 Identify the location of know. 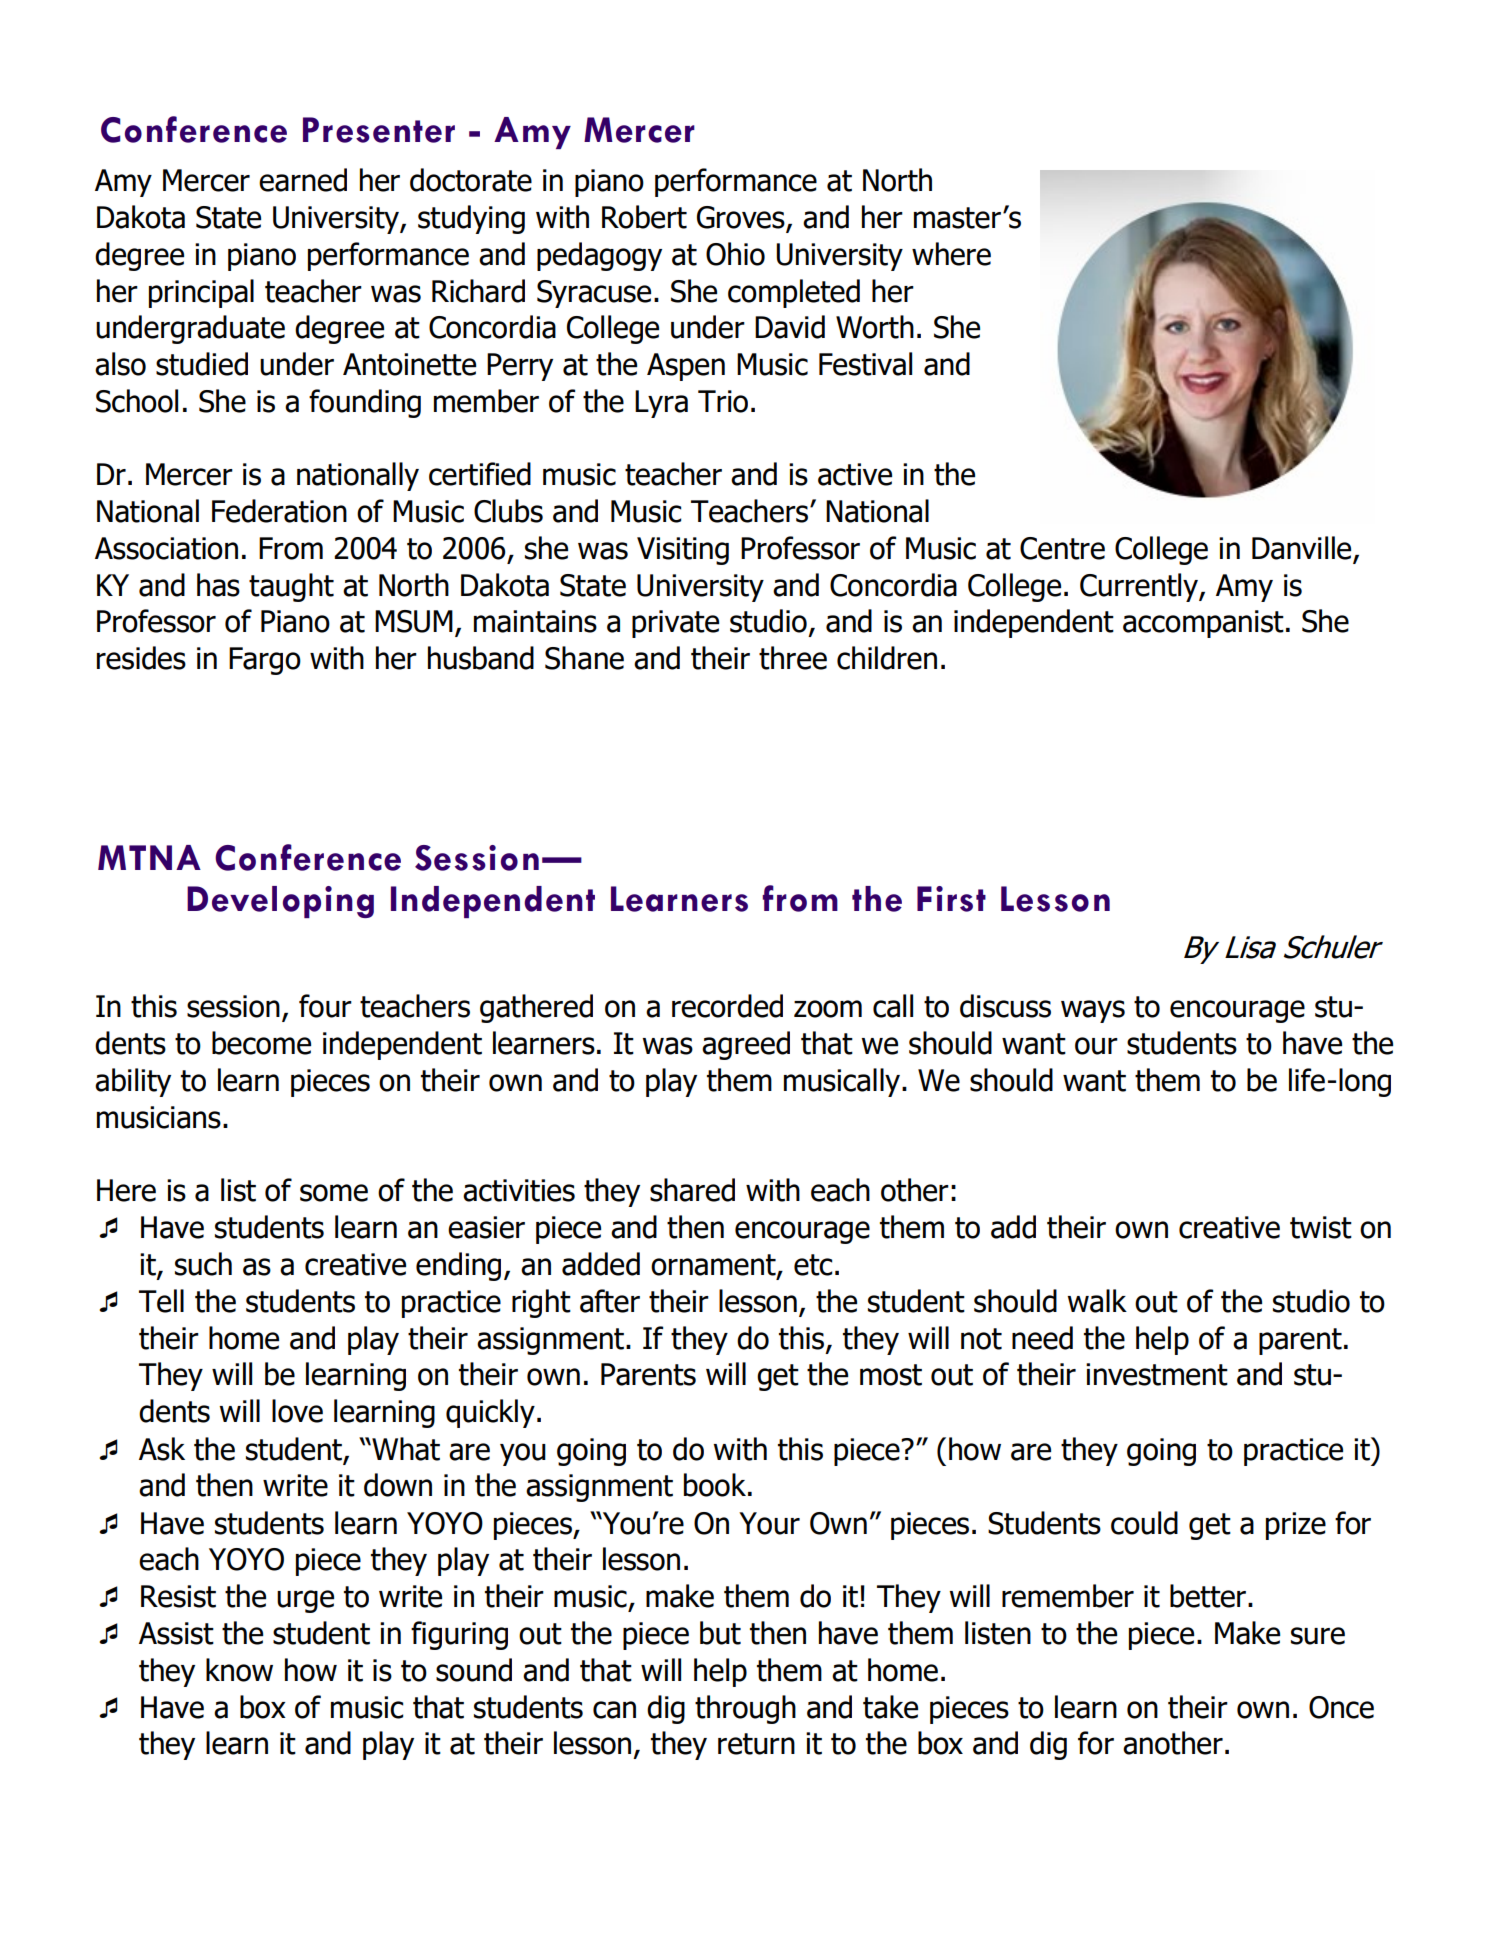
(239, 1670).
